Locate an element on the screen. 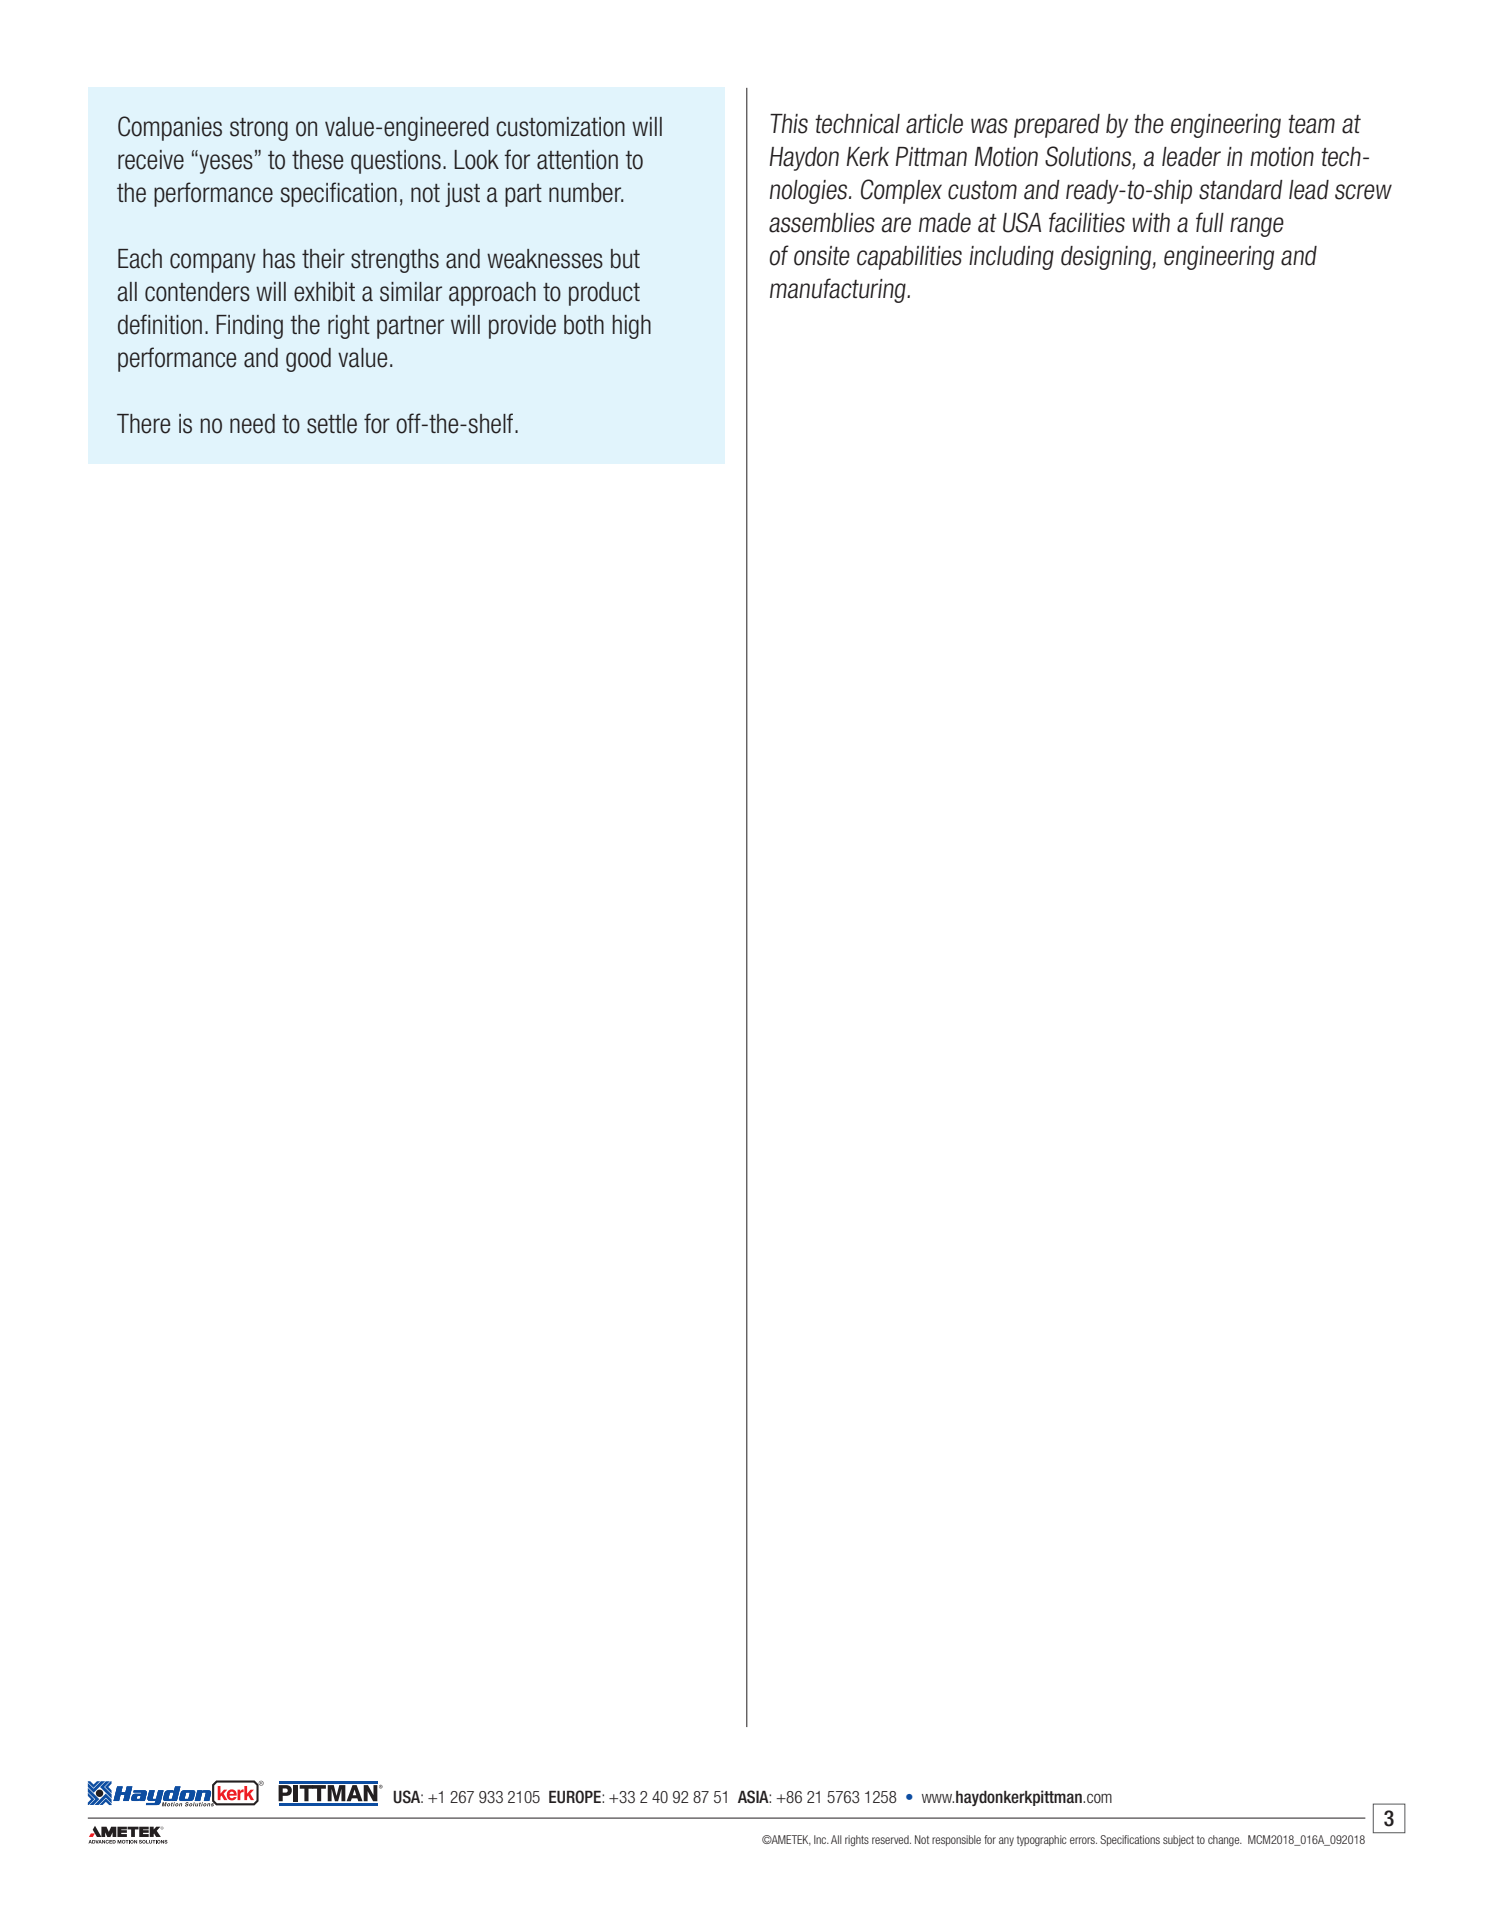 This screenshot has width=1493, height=1932. high is located at coordinates (632, 327).
